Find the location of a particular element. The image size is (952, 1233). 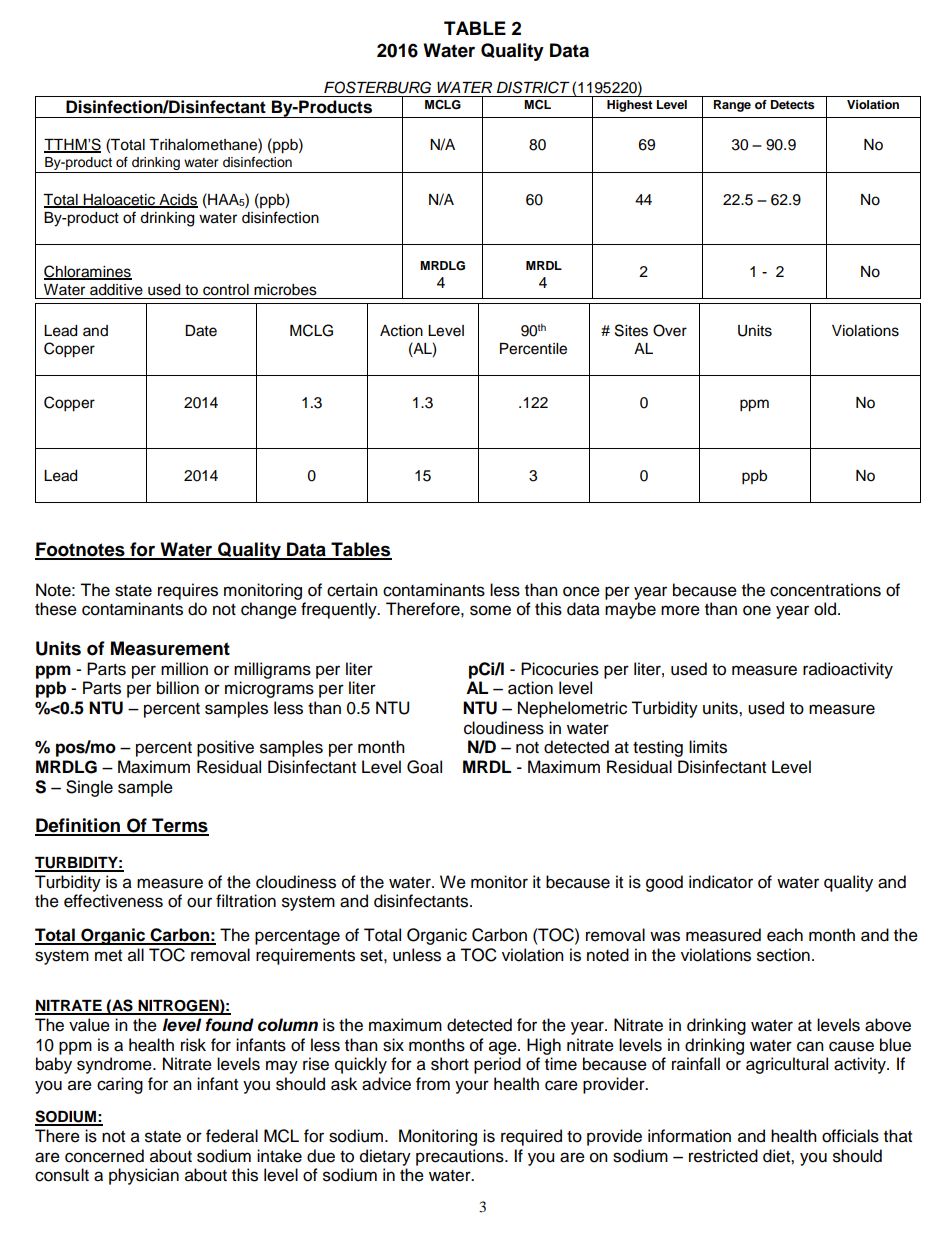

officials is located at coordinates (850, 1136).
